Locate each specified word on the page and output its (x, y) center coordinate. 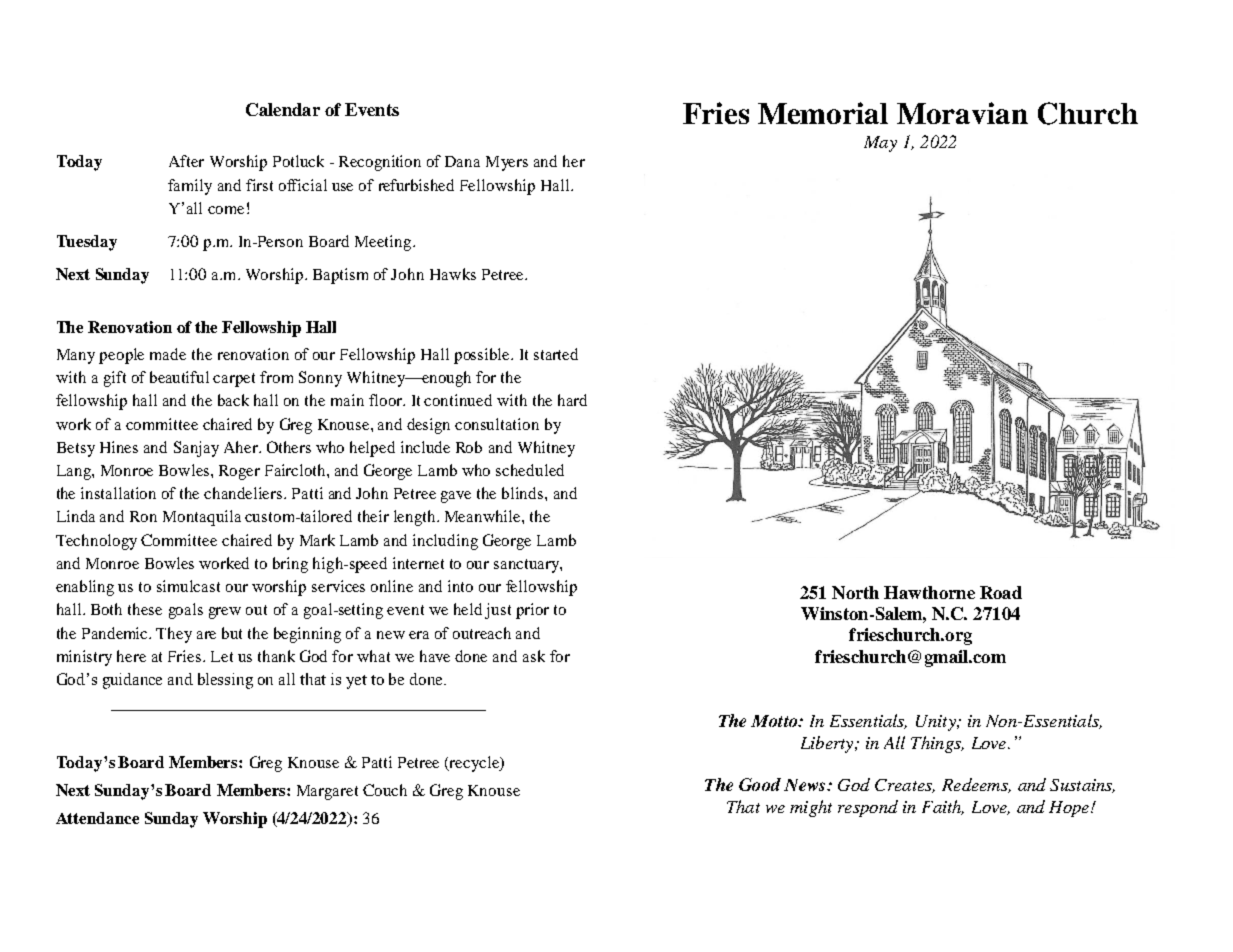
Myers (507, 163)
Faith (943, 807)
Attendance (97, 818)
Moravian (962, 113)
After (186, 161)
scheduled (530, 470)
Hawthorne (929, 592)
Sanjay (196, 449)
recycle (475, 764)
